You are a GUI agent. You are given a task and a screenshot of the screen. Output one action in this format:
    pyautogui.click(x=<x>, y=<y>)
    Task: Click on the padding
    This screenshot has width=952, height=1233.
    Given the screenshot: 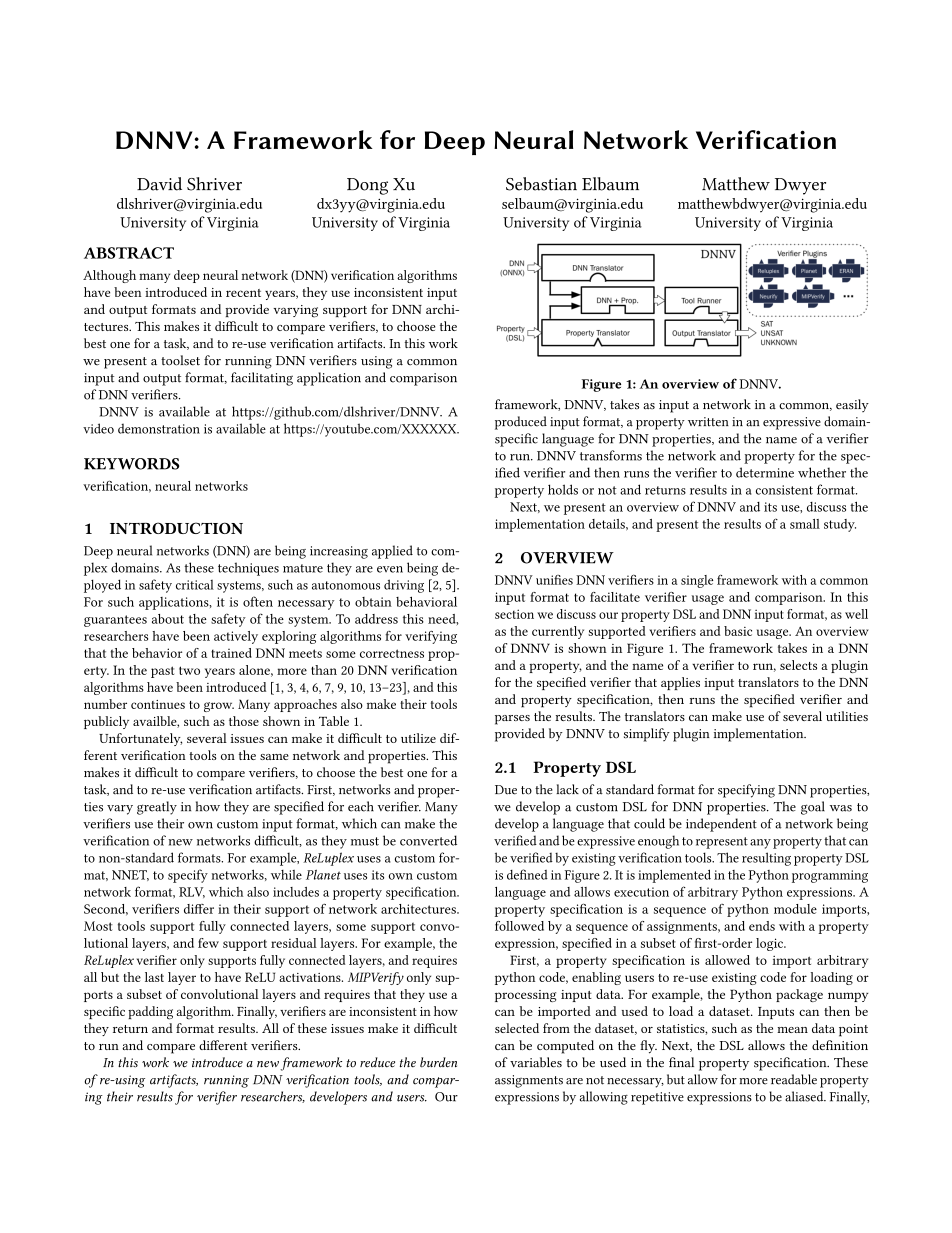 What is the action you would take?
    pyautogui.click(x=150, y=1013)
